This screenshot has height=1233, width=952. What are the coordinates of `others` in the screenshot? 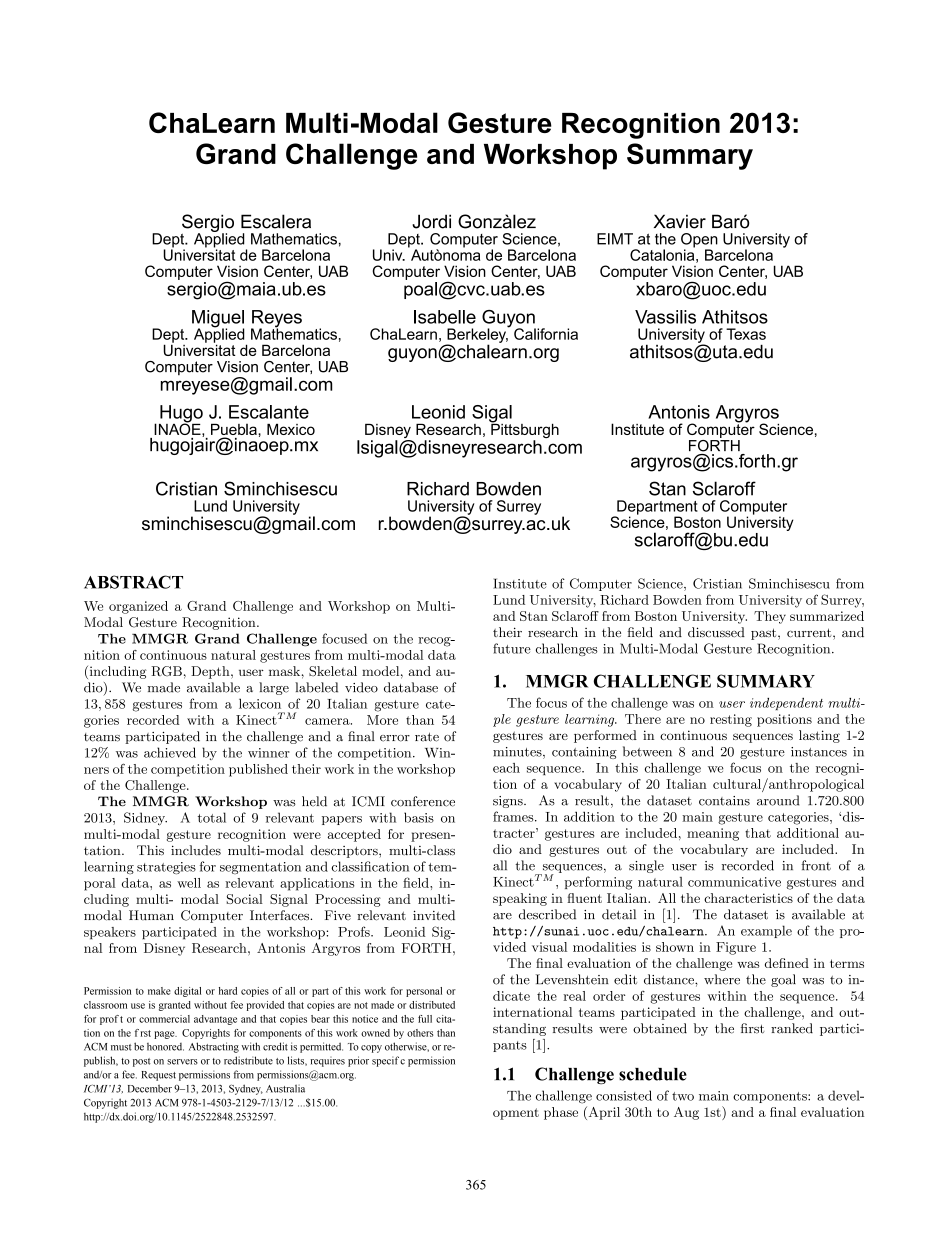 It's located at (420, 1033).
